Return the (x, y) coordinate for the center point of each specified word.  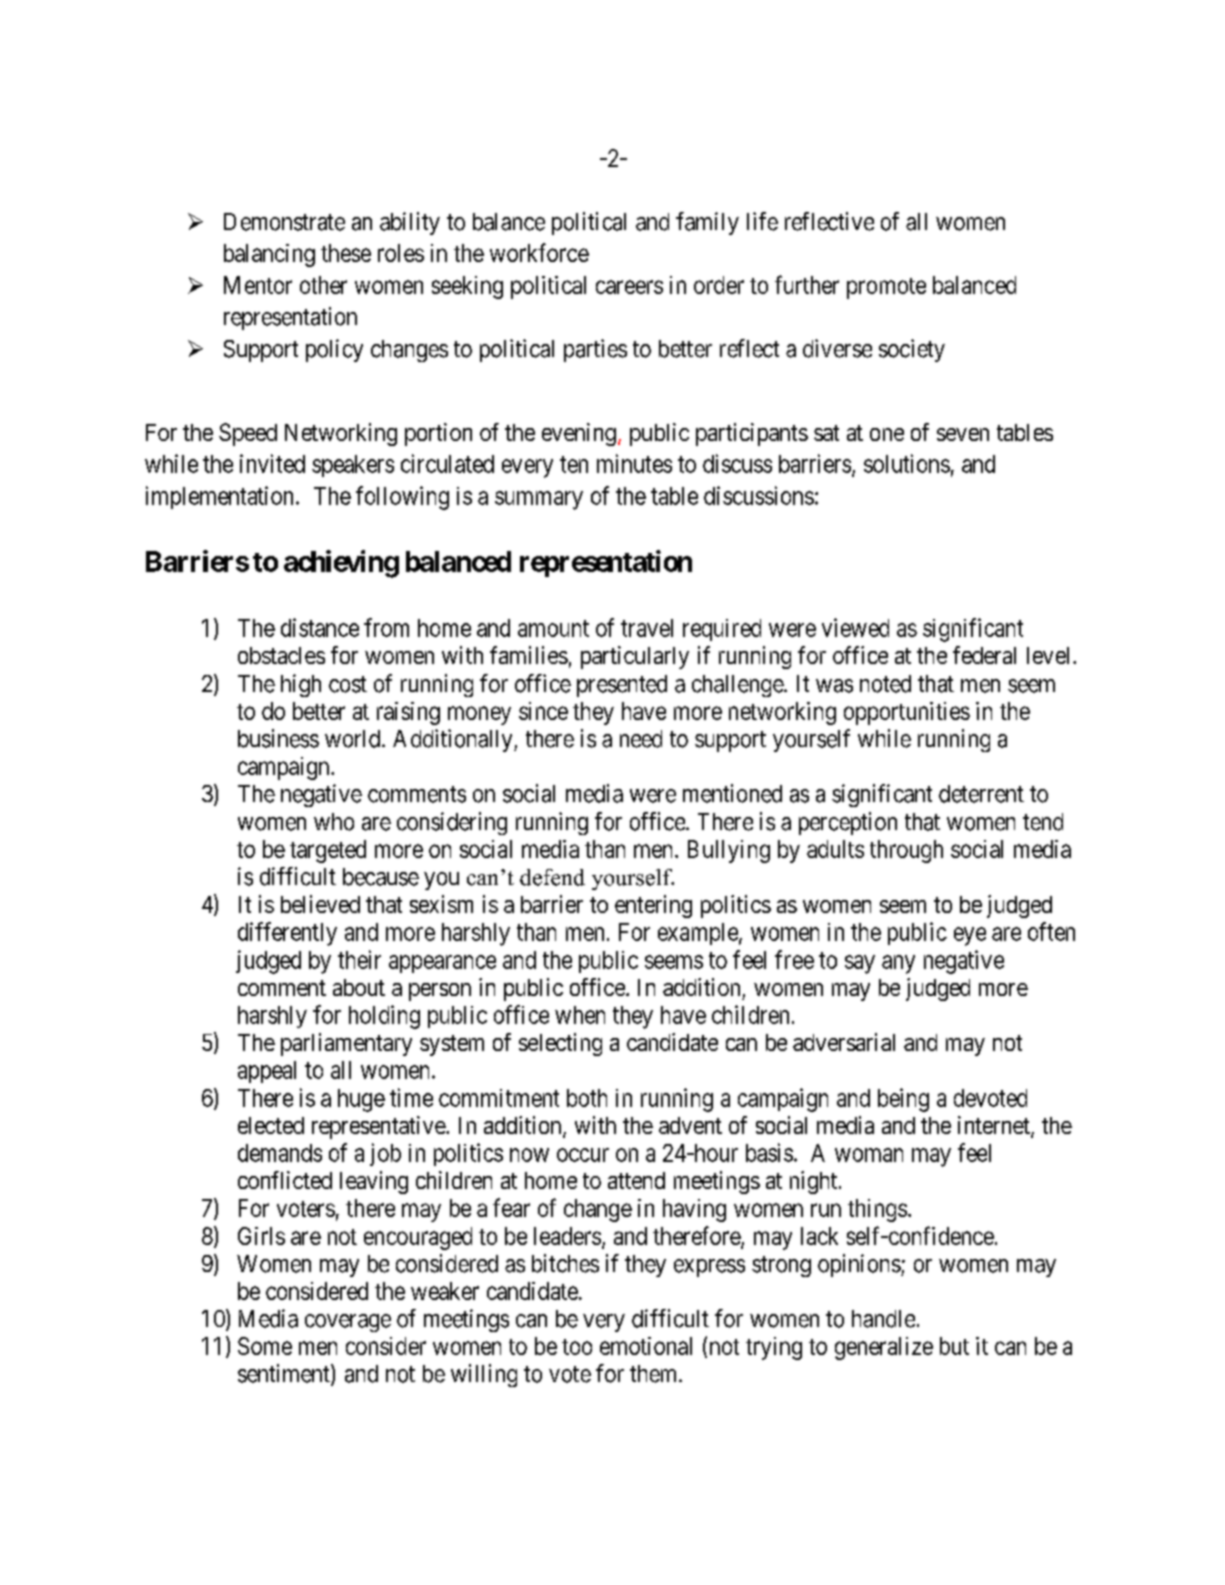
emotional (646, 1346)
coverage (348, 1323)
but (954, 1346)
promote (886, 288)
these (346, 253)
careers (629, 287)
